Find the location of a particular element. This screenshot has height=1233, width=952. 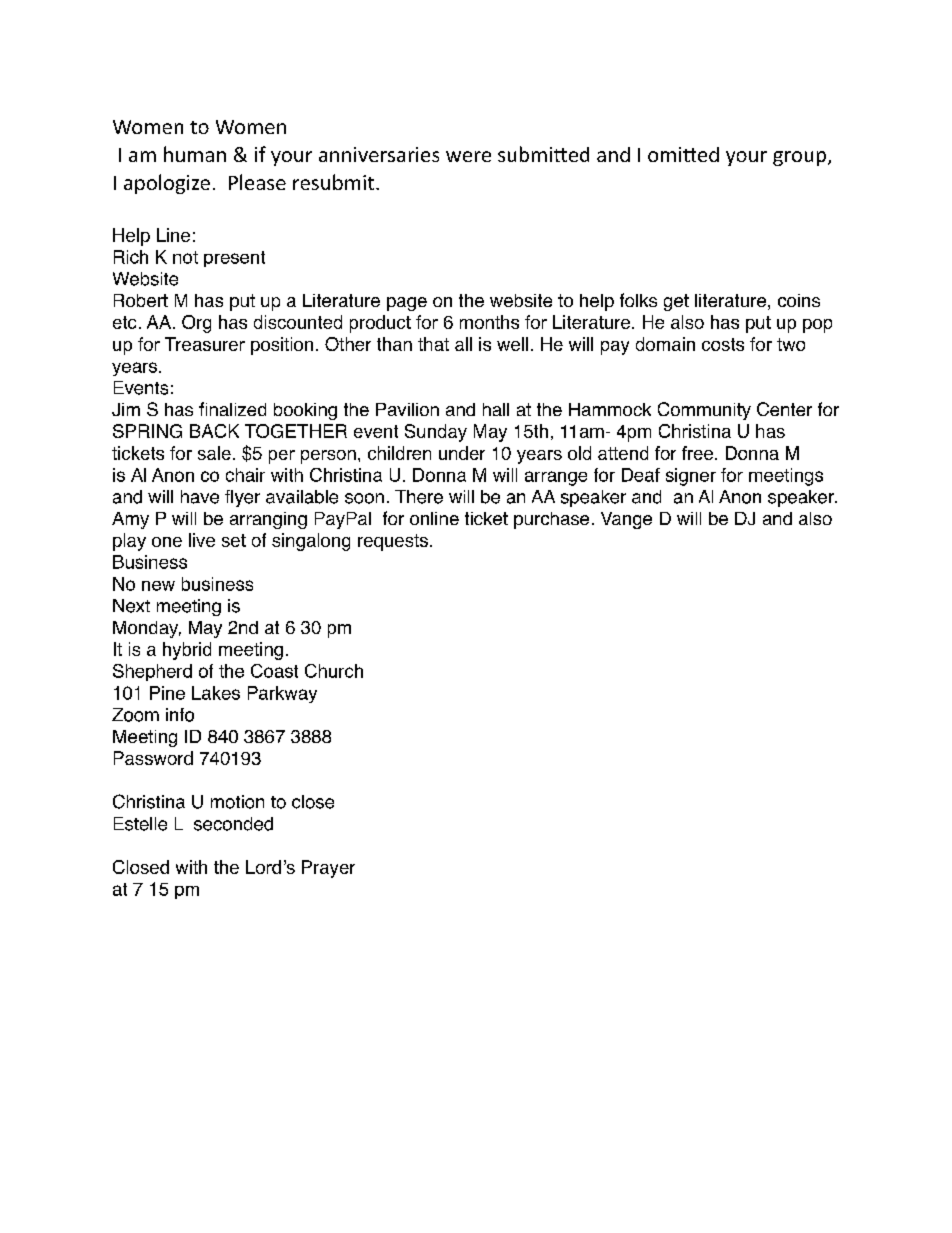

requests is located at coordinates (393, 542).
